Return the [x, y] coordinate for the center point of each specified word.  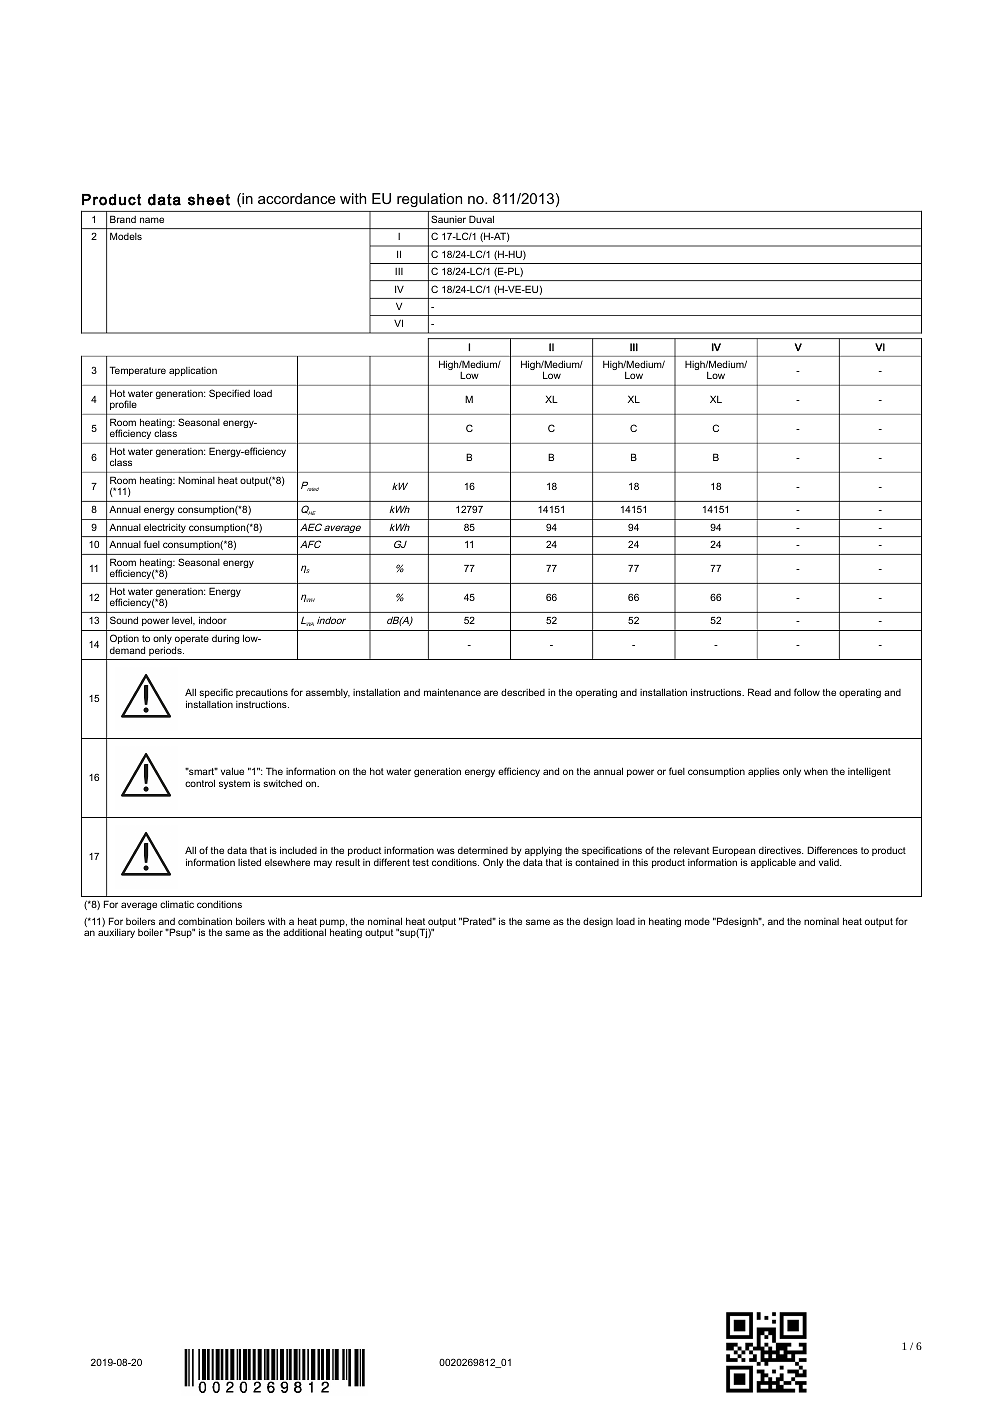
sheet [209, 200]
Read [759, 692]
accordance [297, 198]
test [421, 862]
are [491, 693]
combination [205, 921]
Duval [481, 219]
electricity [165, 528]
